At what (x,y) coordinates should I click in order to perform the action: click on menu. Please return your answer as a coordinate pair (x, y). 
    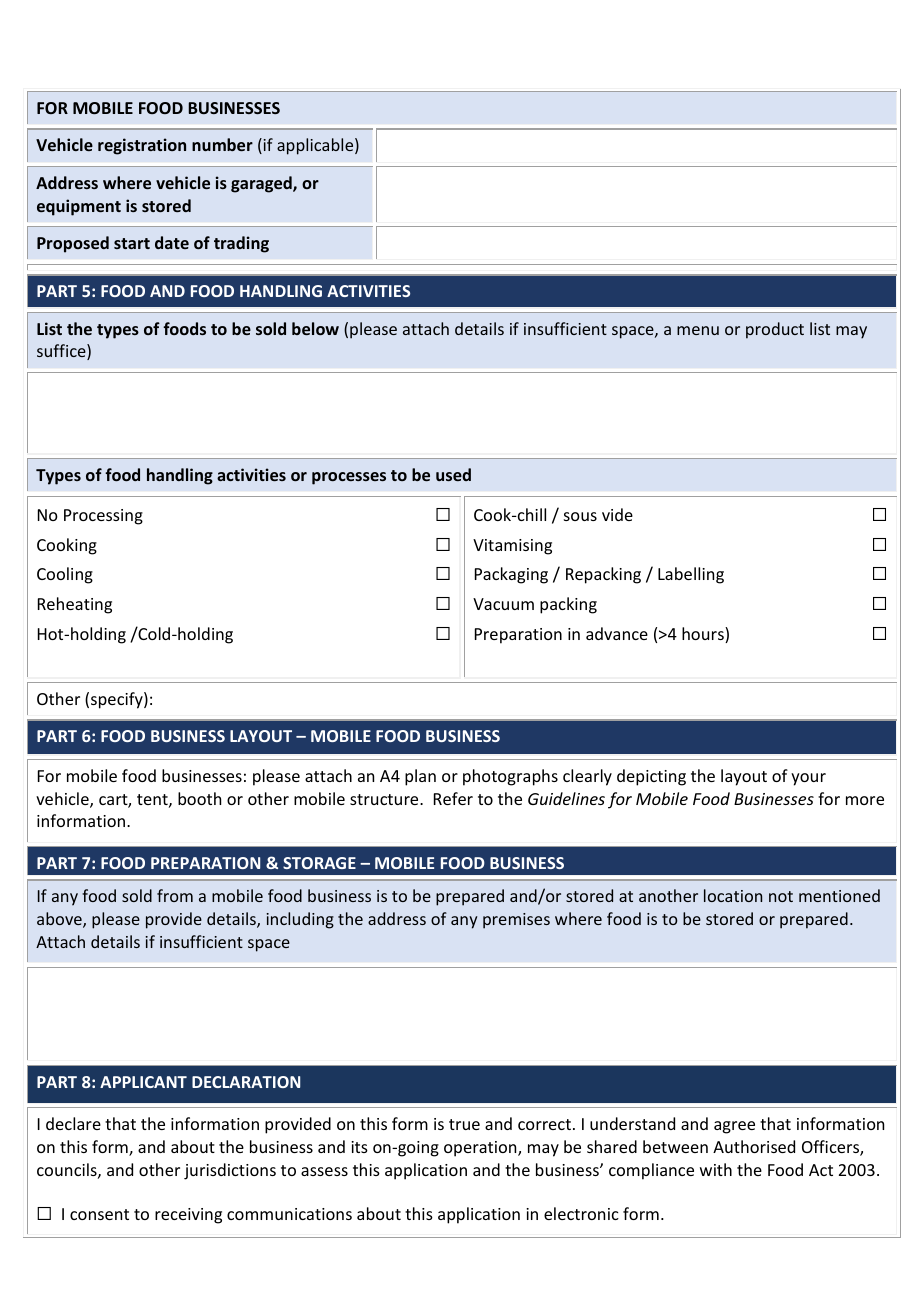
    Looking at the image, I should click on (698, 330).
